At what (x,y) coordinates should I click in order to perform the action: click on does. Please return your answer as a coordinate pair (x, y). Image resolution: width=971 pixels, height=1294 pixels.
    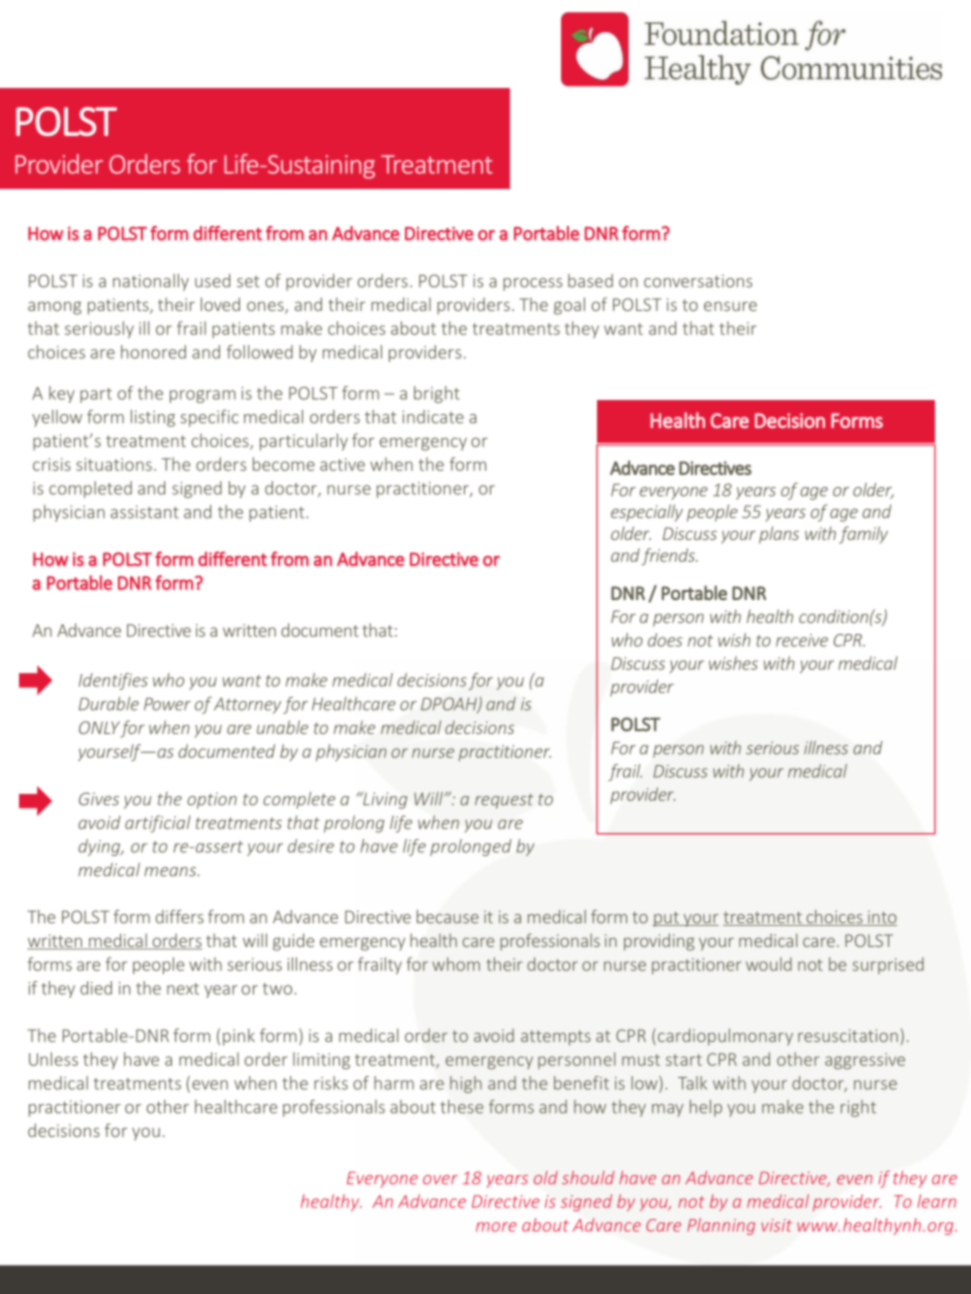
    Looking at the image, I should click on (665, 640).
